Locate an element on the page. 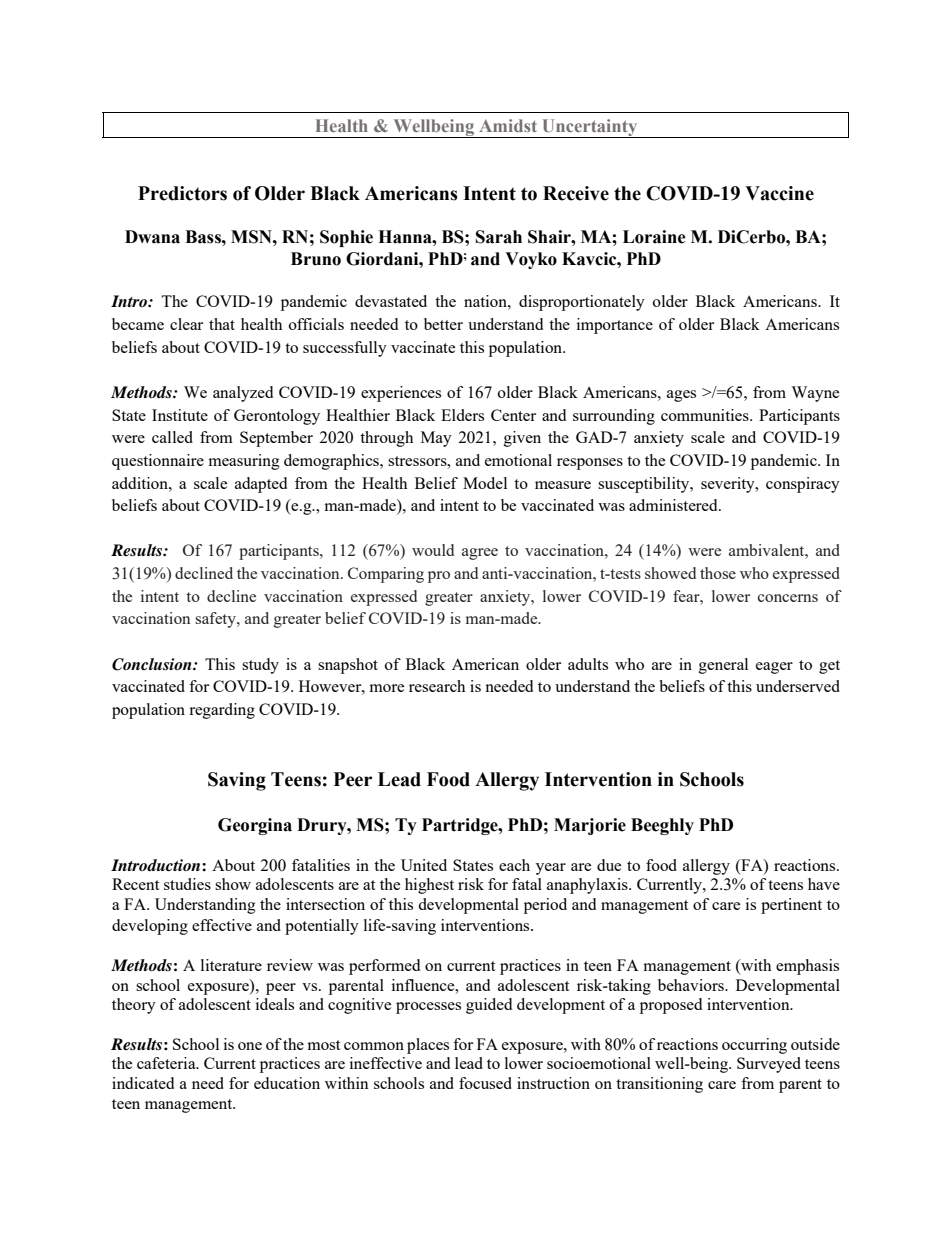 Image resolution: width=952 pixels, height=1233 pixels. Vaccine is located at coordinates (779, 193).
